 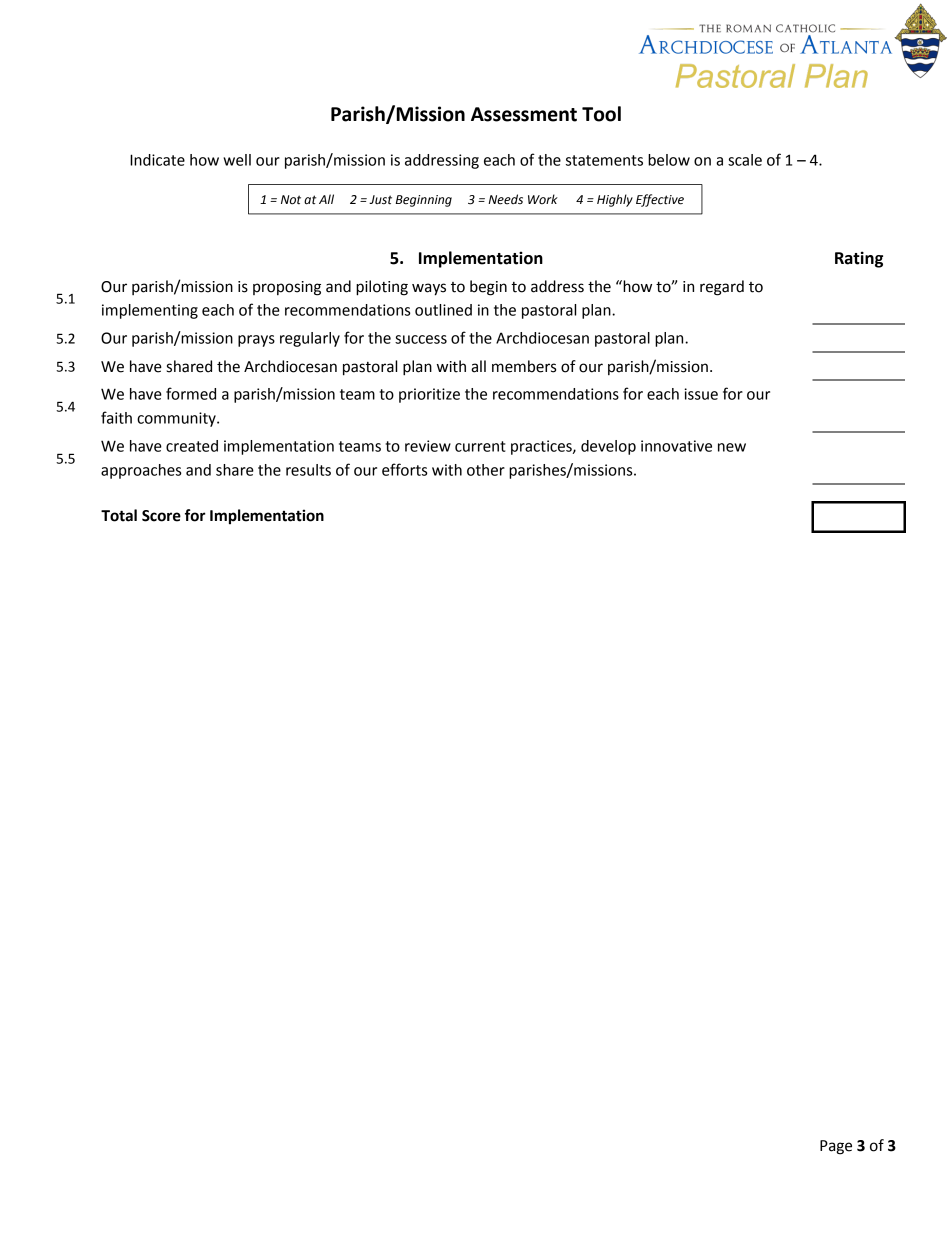 What do you see at coordinates (745, 160) in the screenshot?
I see `scale` at bounding box center [745, 160].
